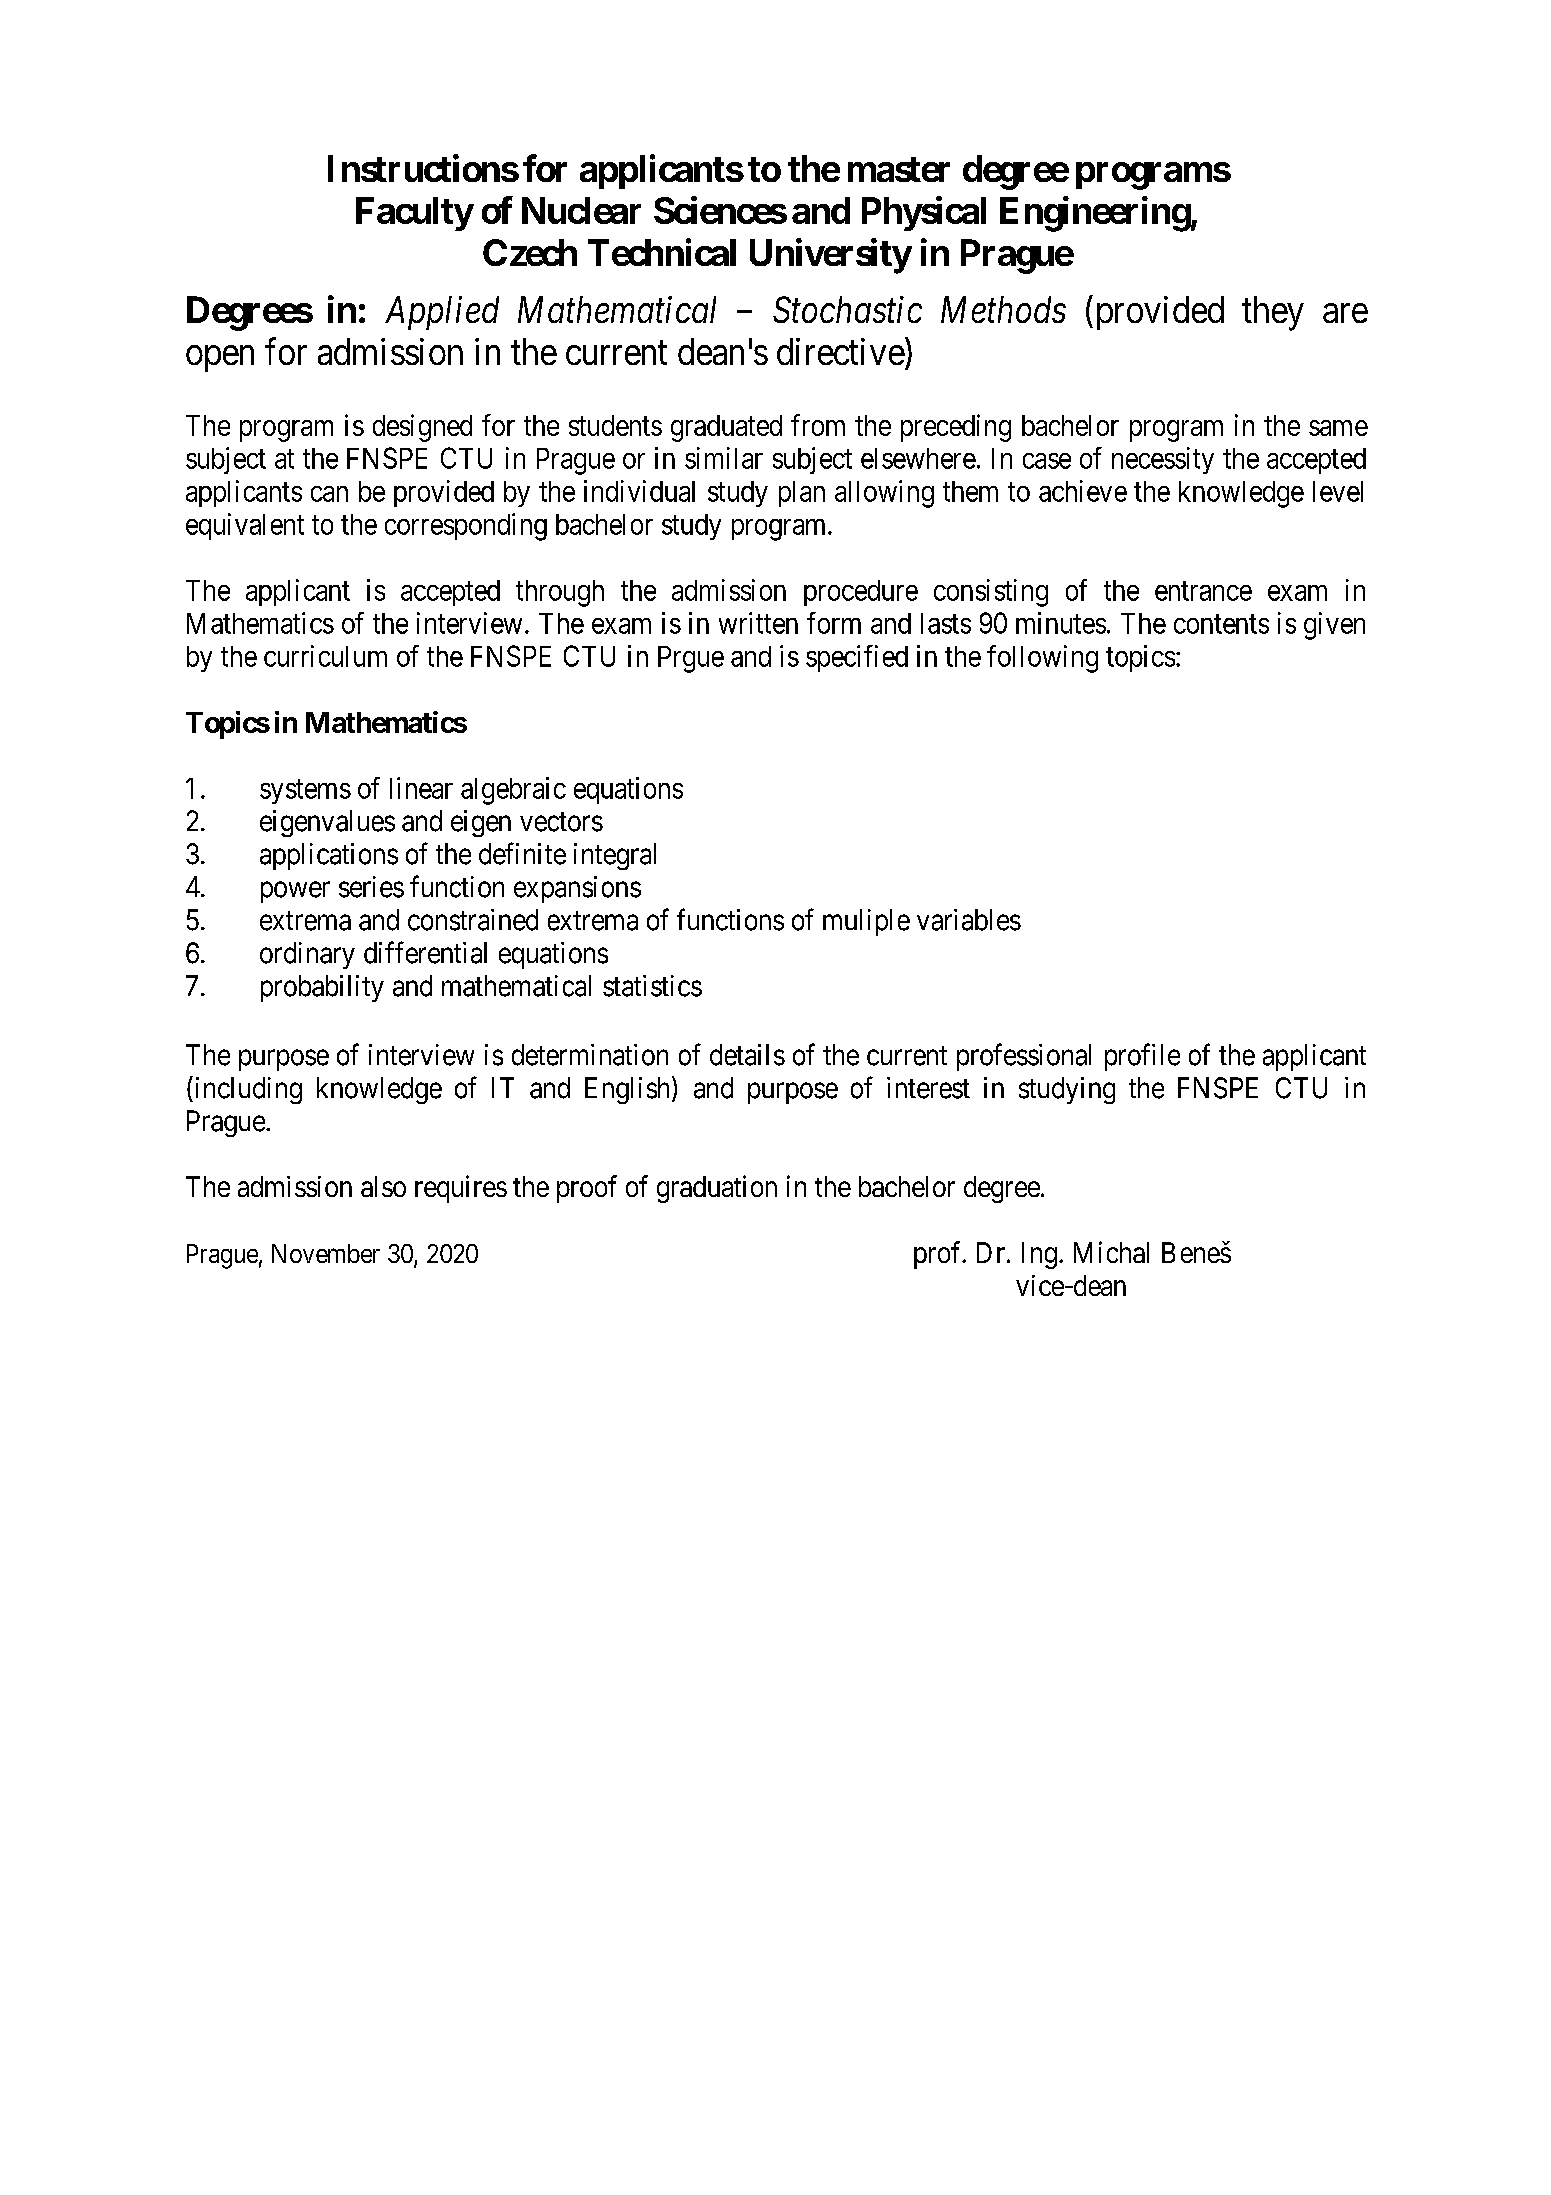  Describe the element at coordinates (1111, 1252) in the document. I see `Michal` at that location.
